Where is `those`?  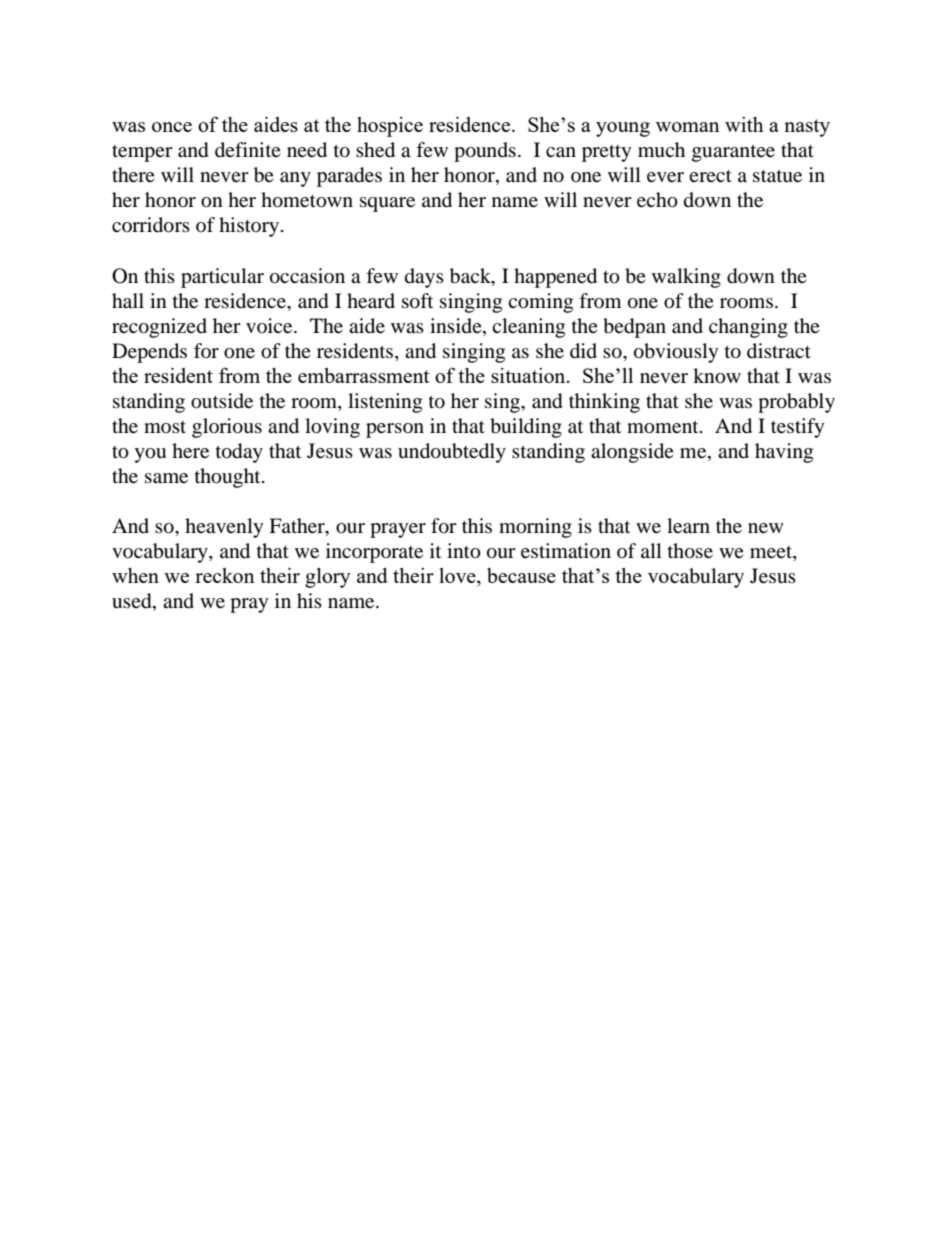 those is located at coordinates (690, 551).
